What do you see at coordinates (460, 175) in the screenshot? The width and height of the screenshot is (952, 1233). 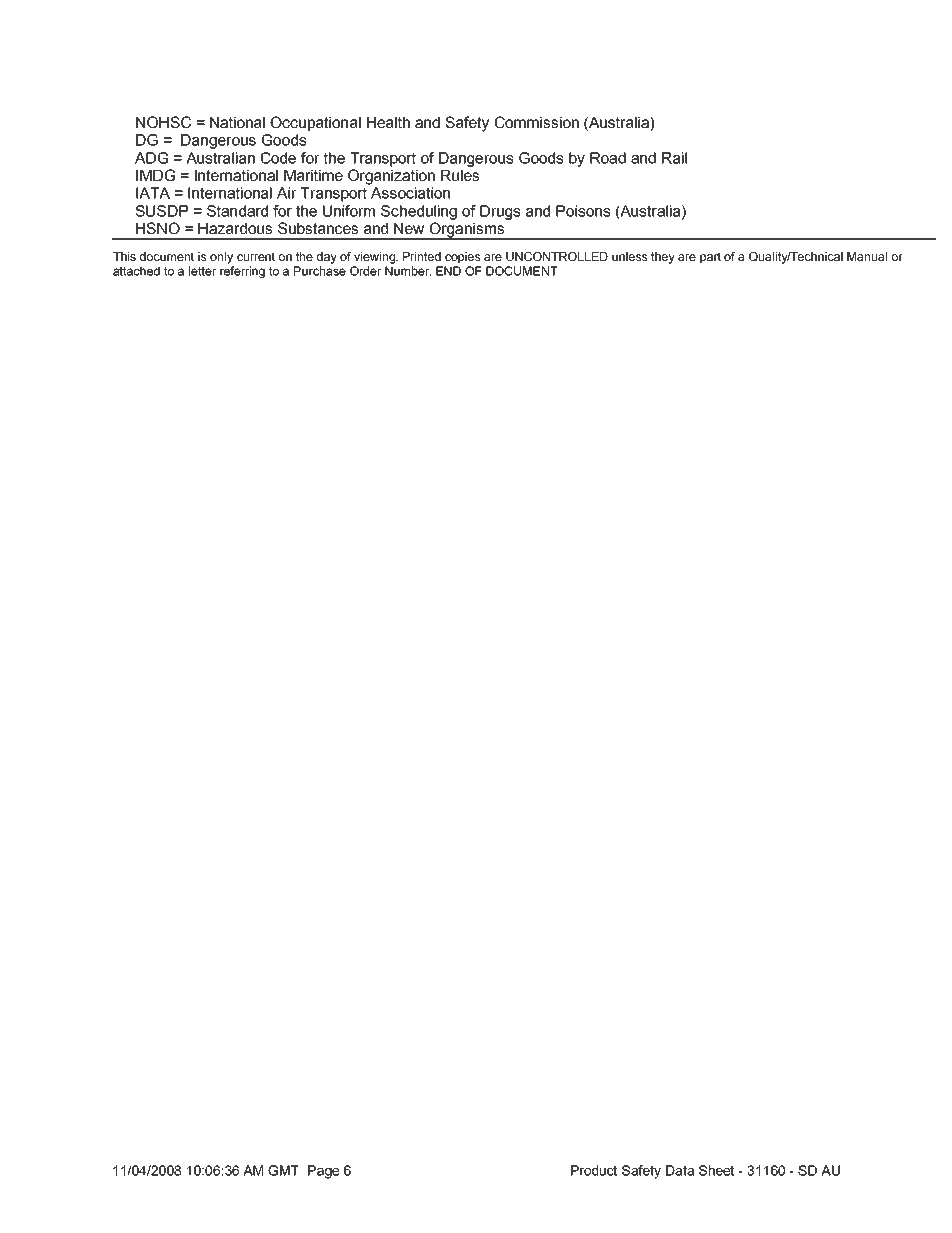 I see `Rules` at bounding box center [460, 175].
